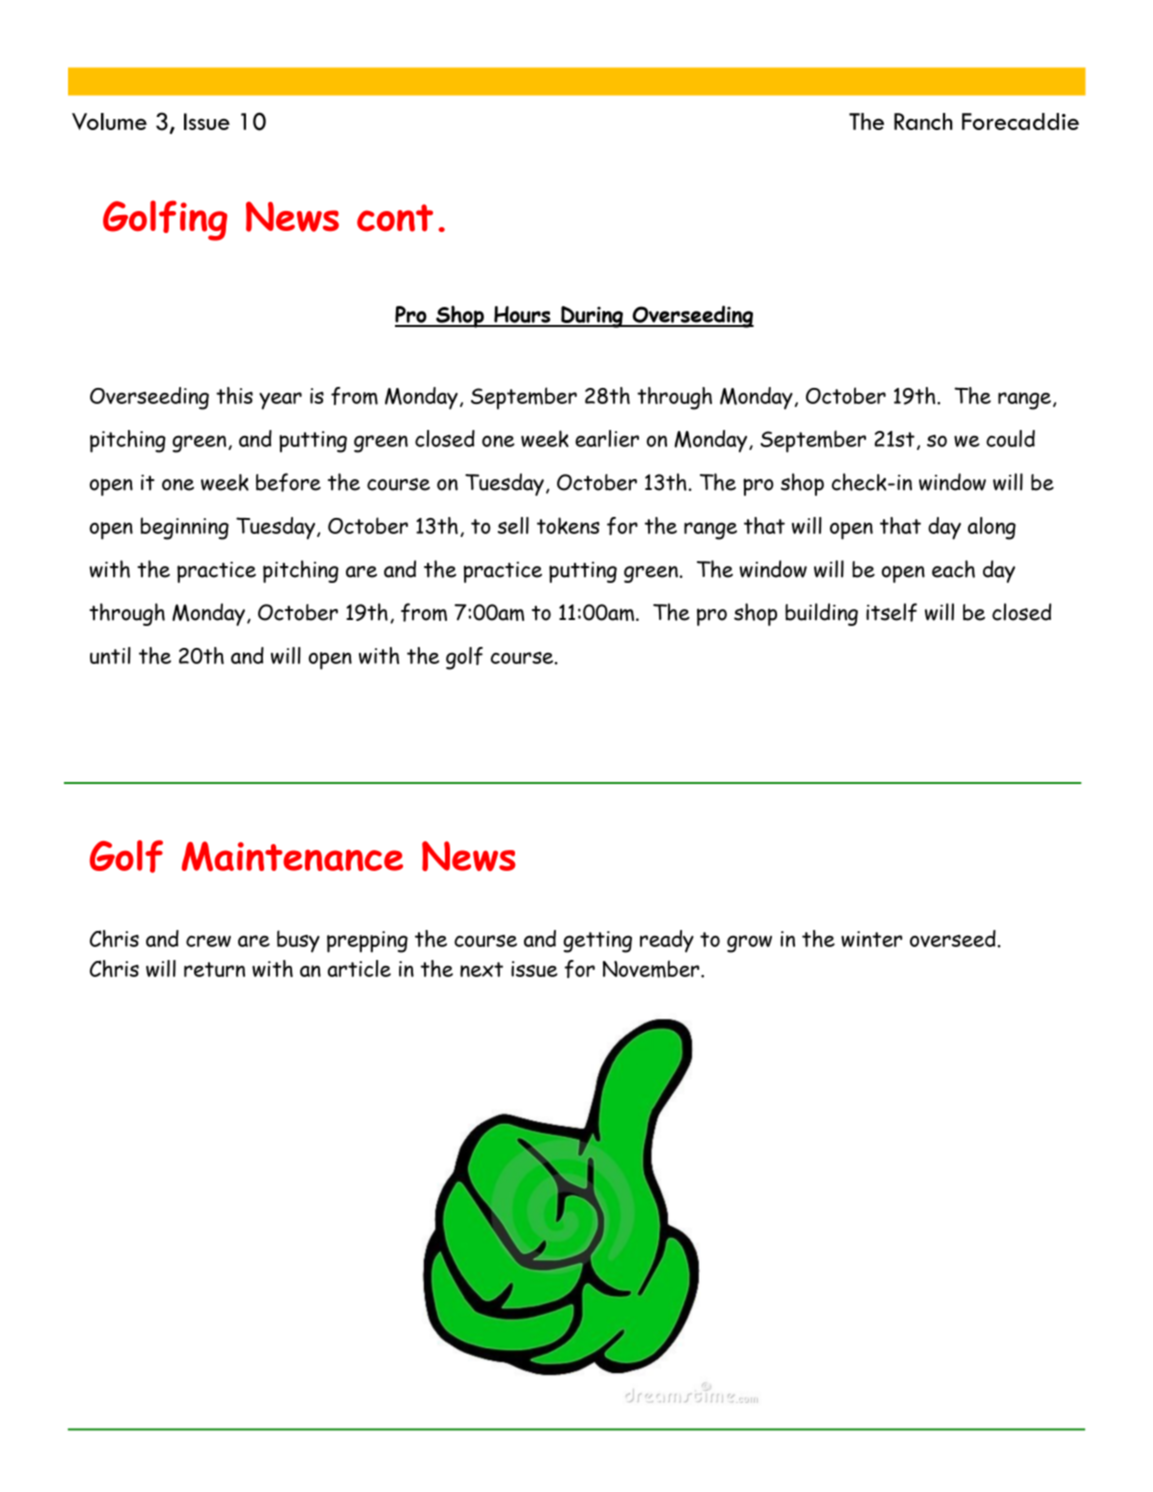 This screenshot has height=1492, width=1153. Describe the element at coordinates (208, 941) in the screenshot. I see `crew` at that location.
